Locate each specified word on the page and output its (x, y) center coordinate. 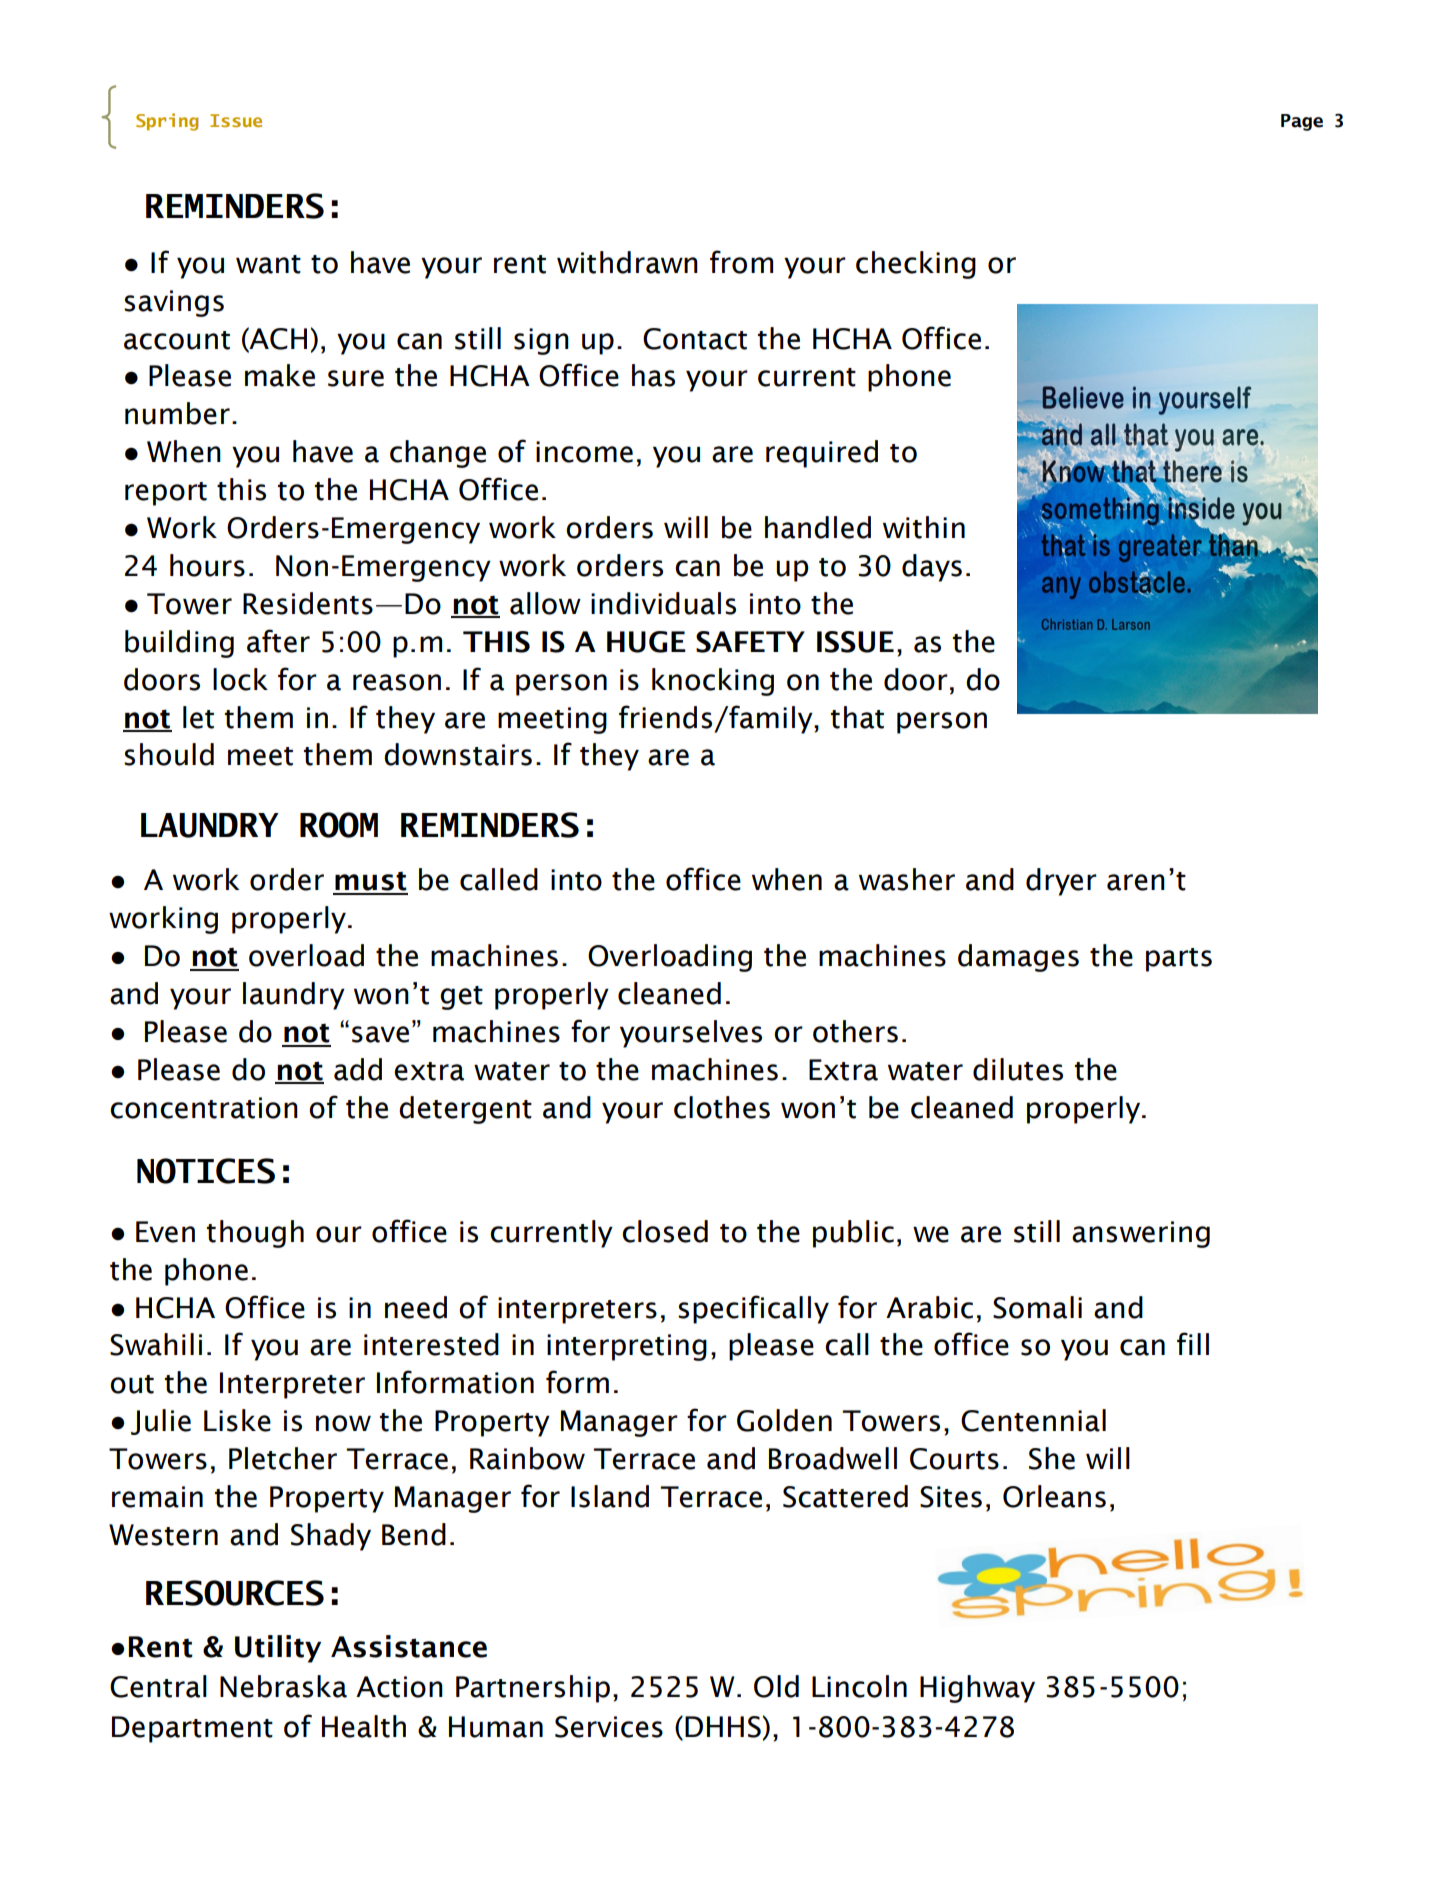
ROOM (339, 825)
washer (907, 879)
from (741, 262)
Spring (167, 122)
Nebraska (283, 1686)
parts (1179, 960)
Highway (977, 1689)
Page (1302, 122)
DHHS (723, 1727)
